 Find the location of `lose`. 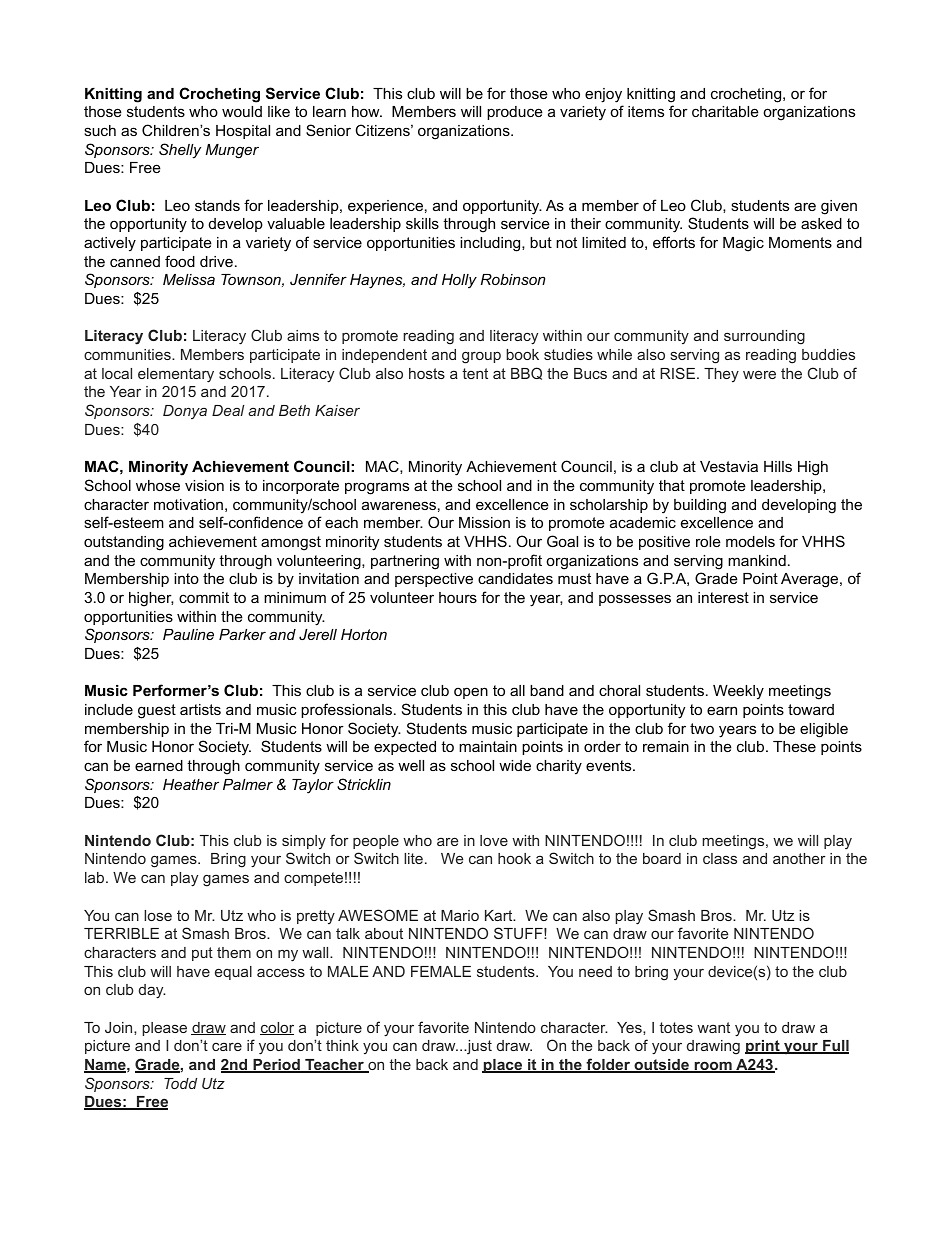

lose is located at coordinates (158, 915).
